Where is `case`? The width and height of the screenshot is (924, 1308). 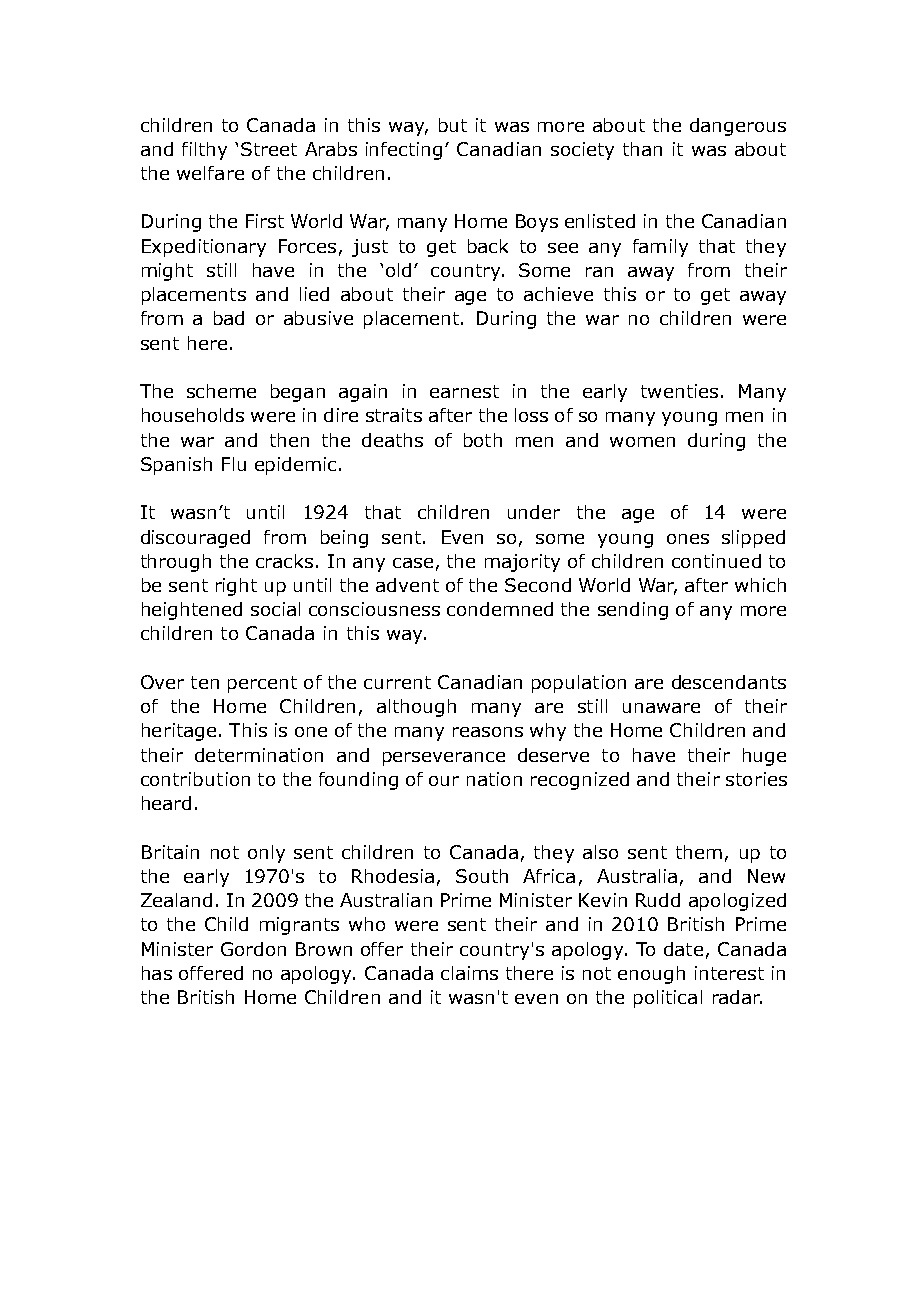
case is located at coordinates (413, 563).
